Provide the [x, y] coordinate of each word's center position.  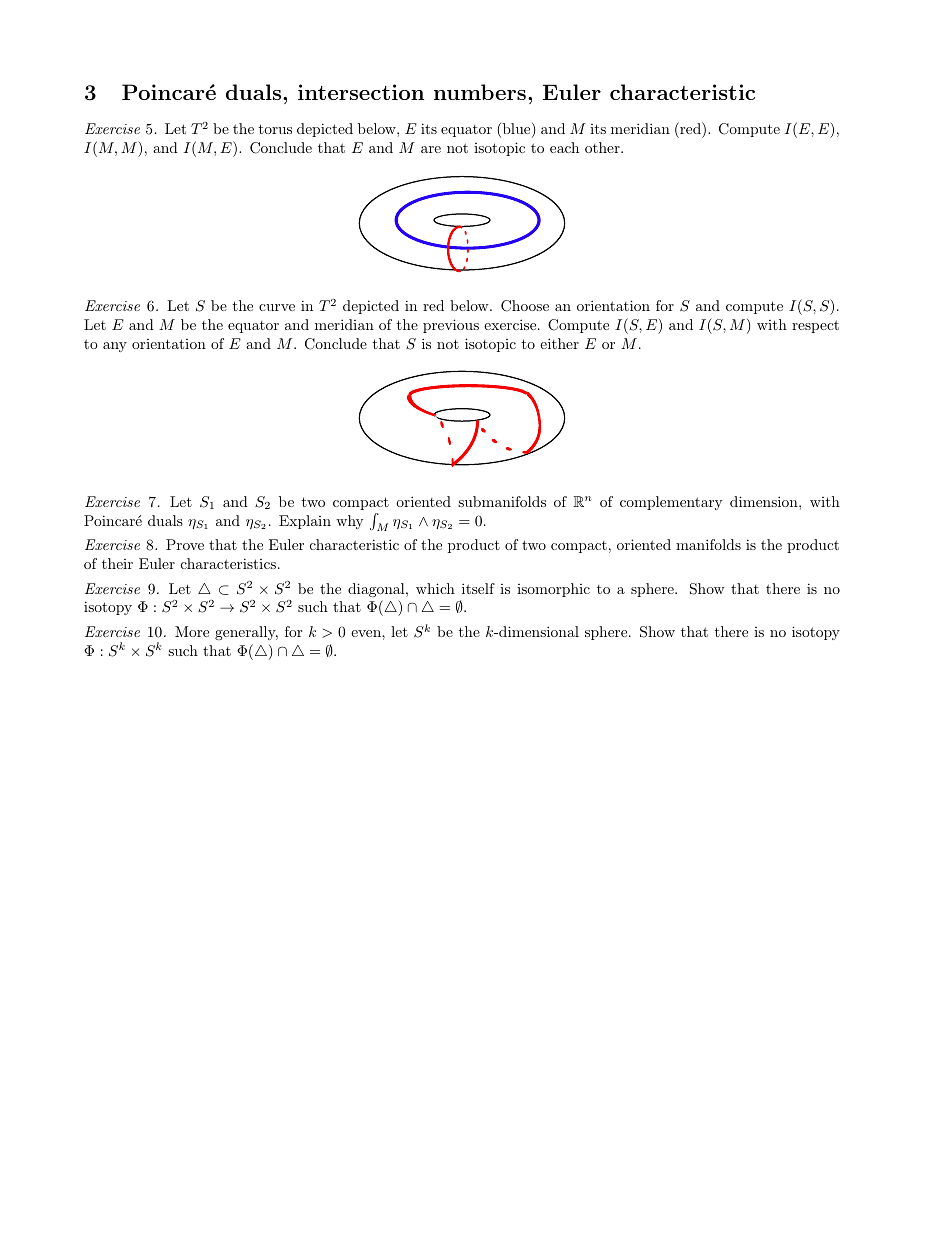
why [349, 522]
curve [277, 307]
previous [451, 326]
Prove [185, 544]
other [603, 147]
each [564, 147]
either [559, 343]
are [431, 149]
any [115, 347]
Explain [305, 522]
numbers [480, 92]
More [192, 631]
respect [815, 326]
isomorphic [553, 590]
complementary [671, 503]
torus [275, 129]
